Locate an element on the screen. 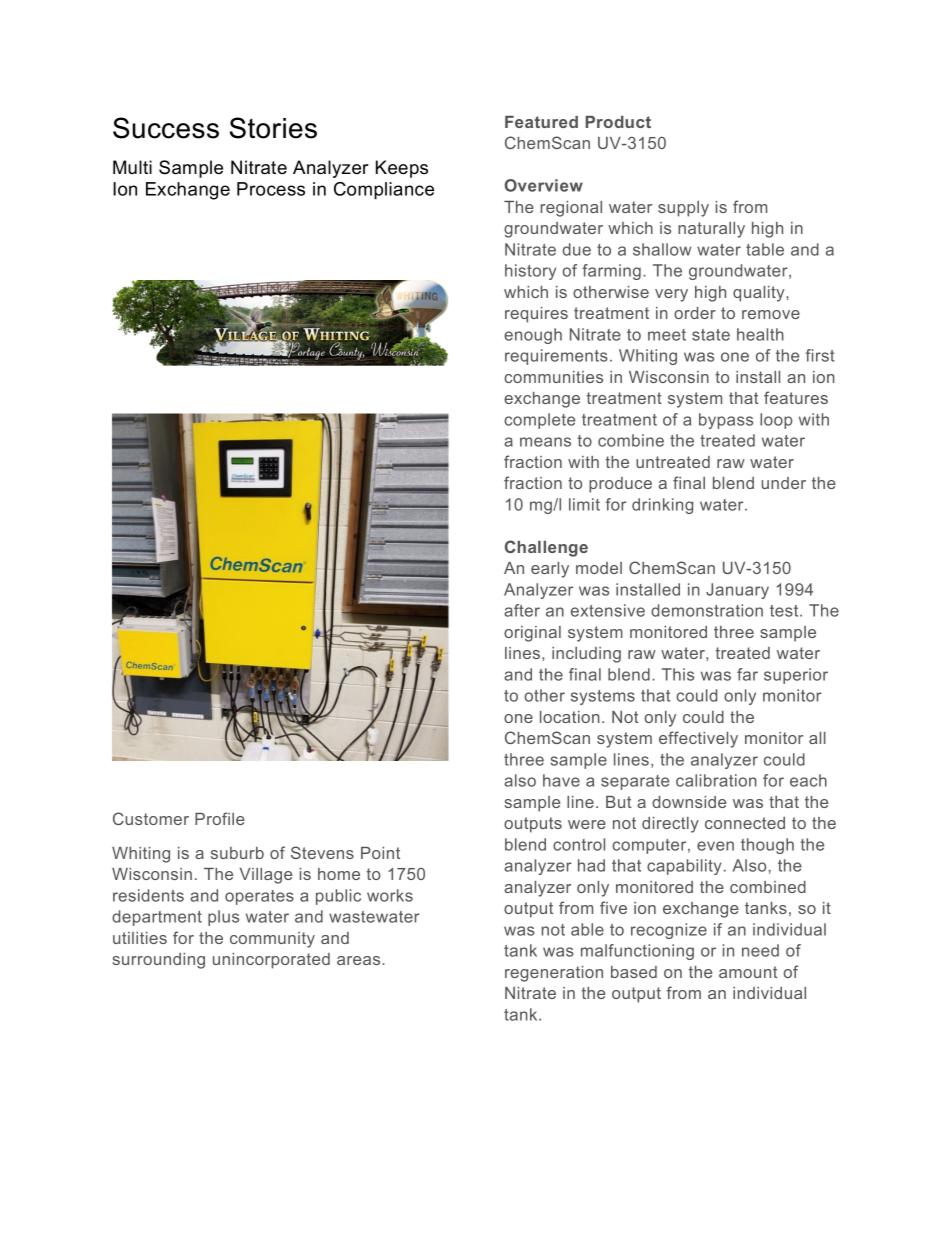 The height and width of the screenshot is (1233, 952). plus is located at coordinates (223, 918).
